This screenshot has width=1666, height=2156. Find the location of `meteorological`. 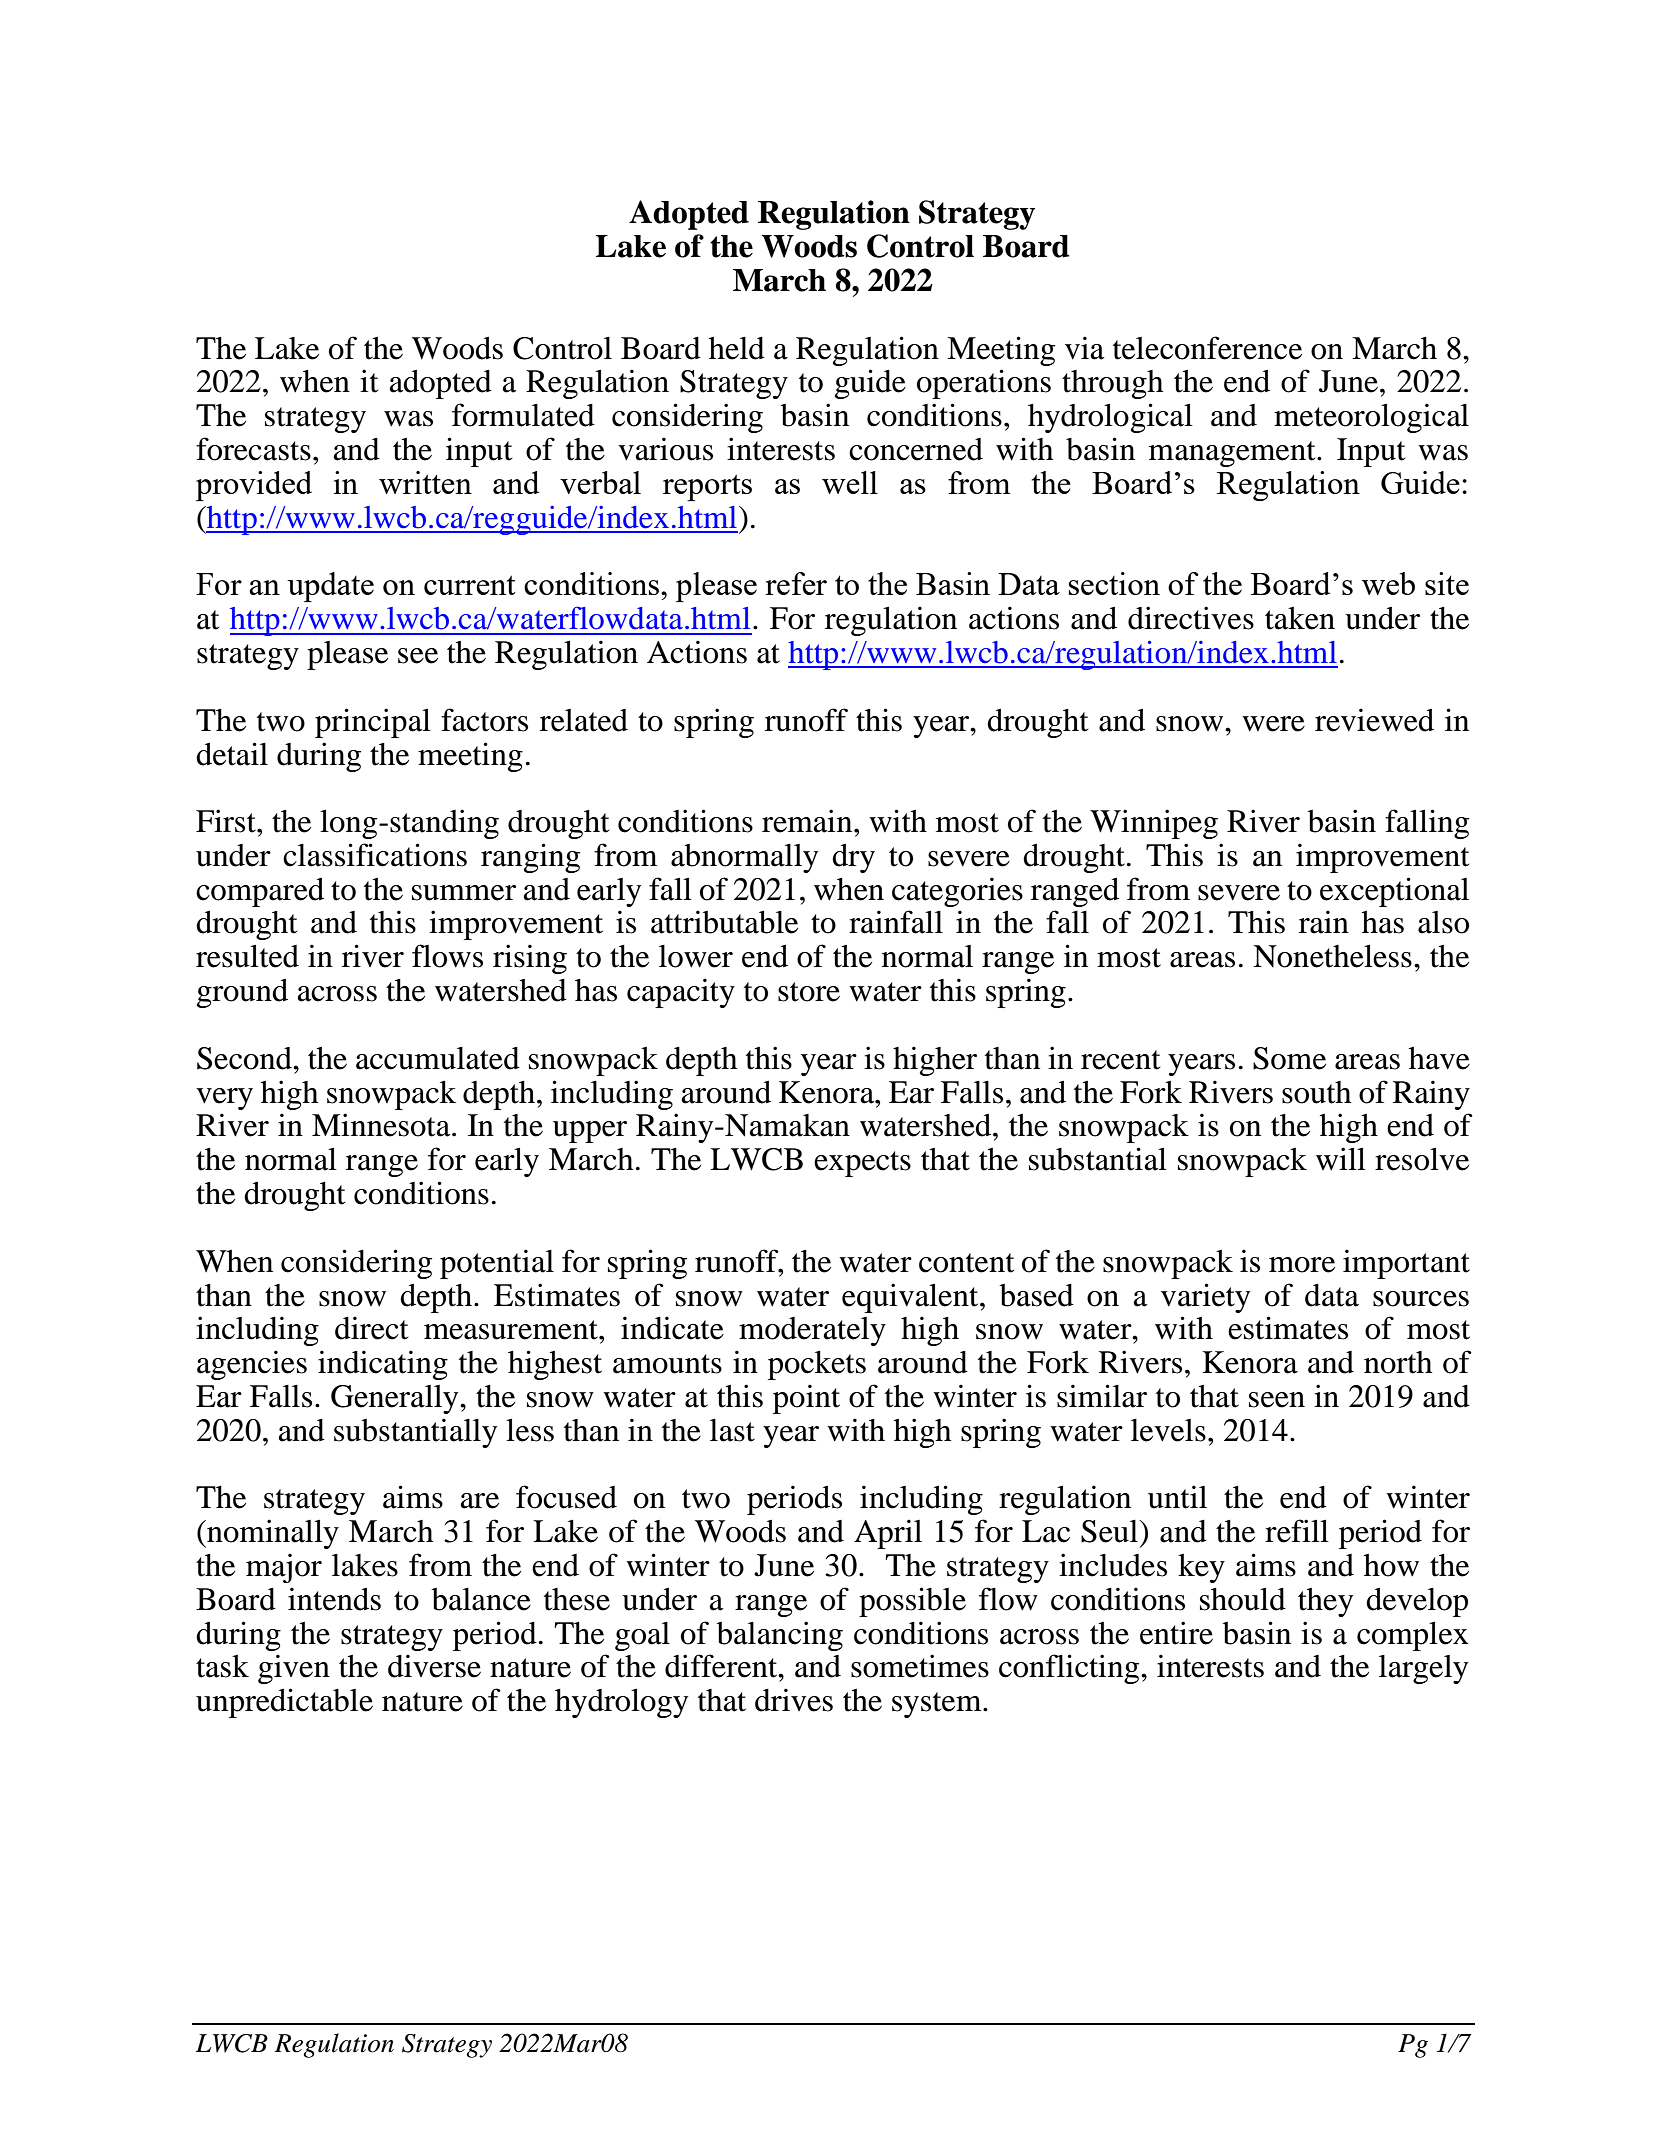

meteorological is located at coordinates (1371, 418).
